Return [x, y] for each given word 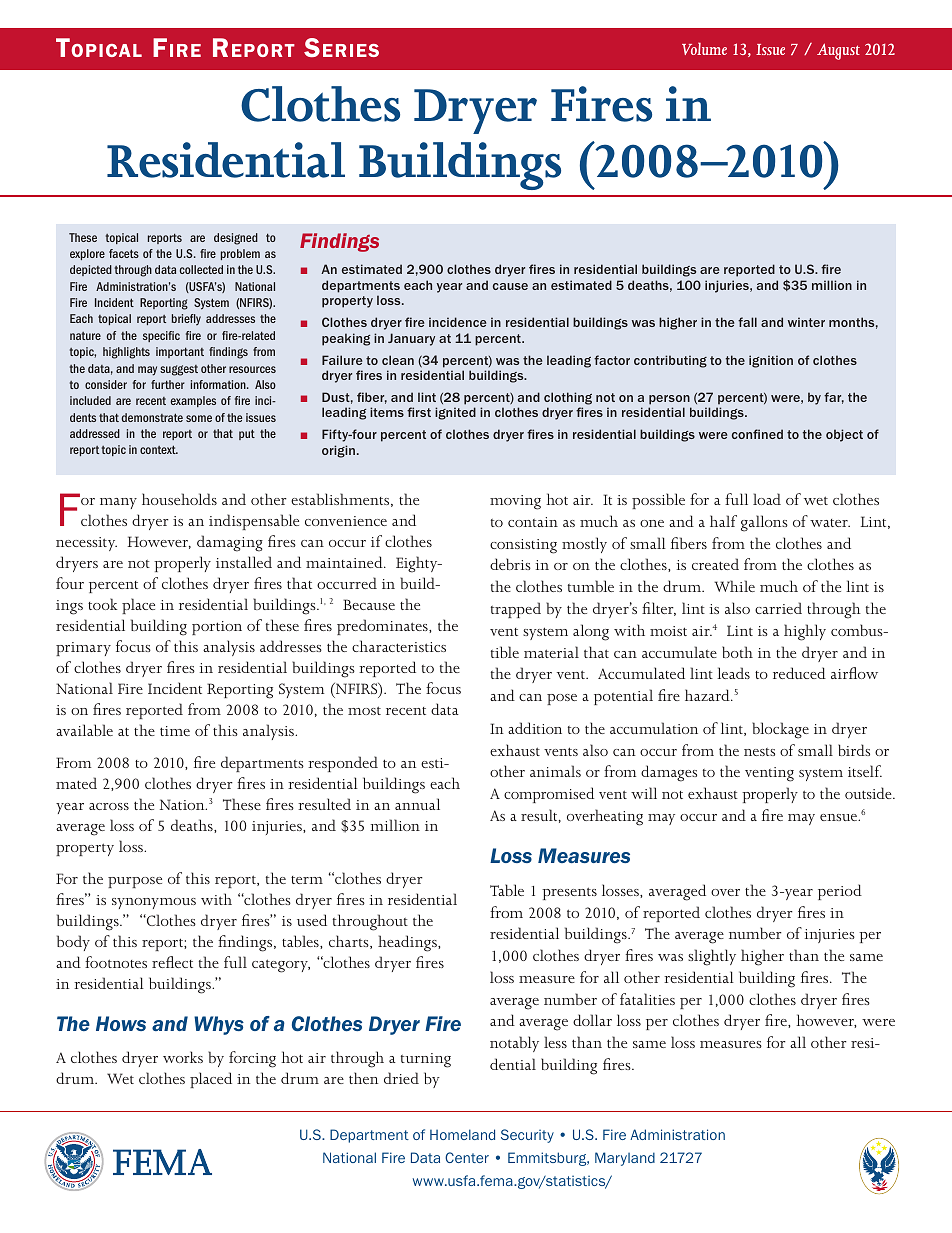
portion [217, 628]
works [183, 1057]
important [180, 352]
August [838, 51]
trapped [516, 610]
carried [778, 608]
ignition [771, 361]
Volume [704, 48]
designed [236, 239]
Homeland [462, 1134]
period [840, 892]
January [411, 339]
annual [417, 804]
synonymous [154, 903]
